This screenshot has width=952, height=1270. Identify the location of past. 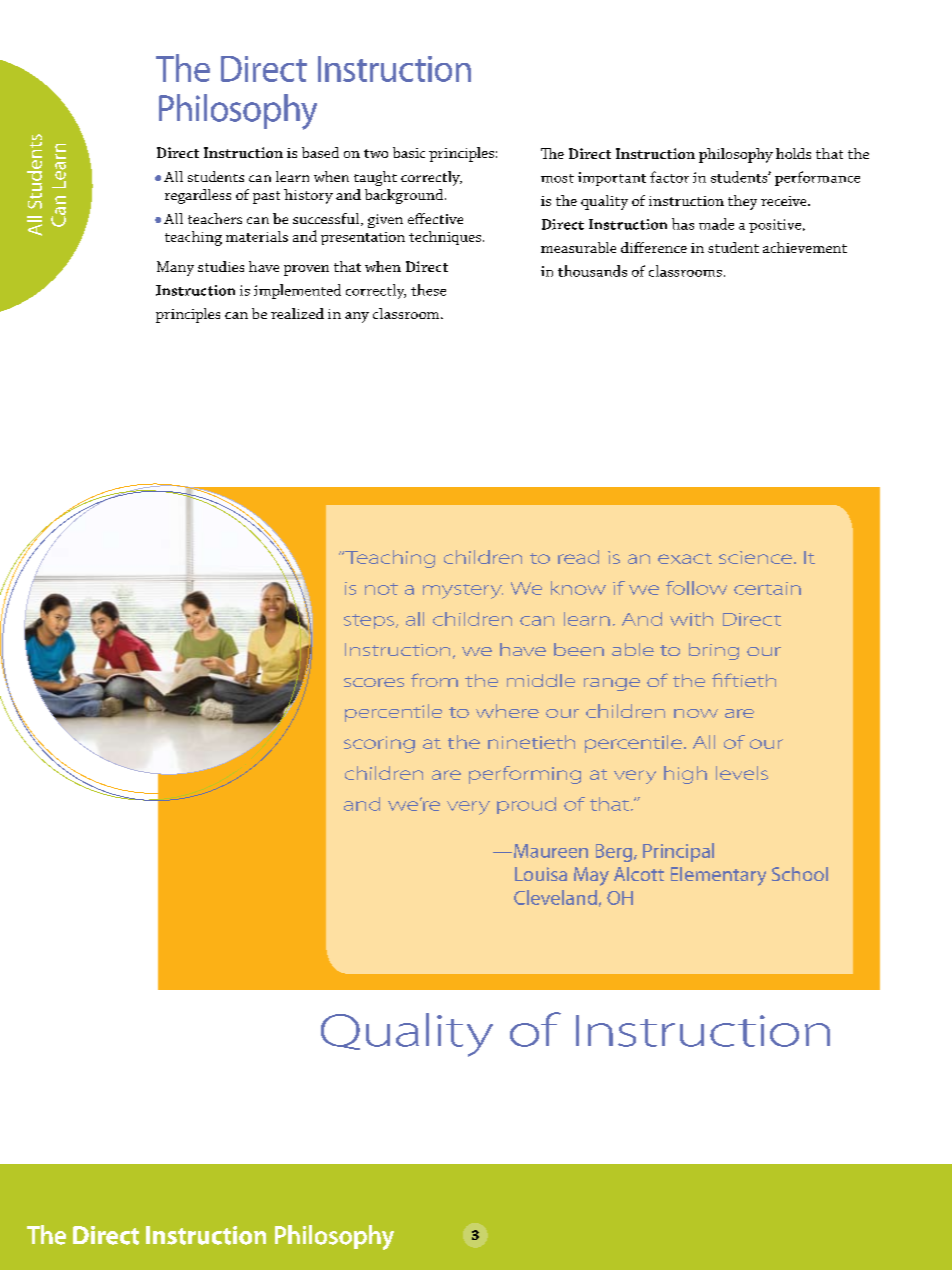
(266, 197).
